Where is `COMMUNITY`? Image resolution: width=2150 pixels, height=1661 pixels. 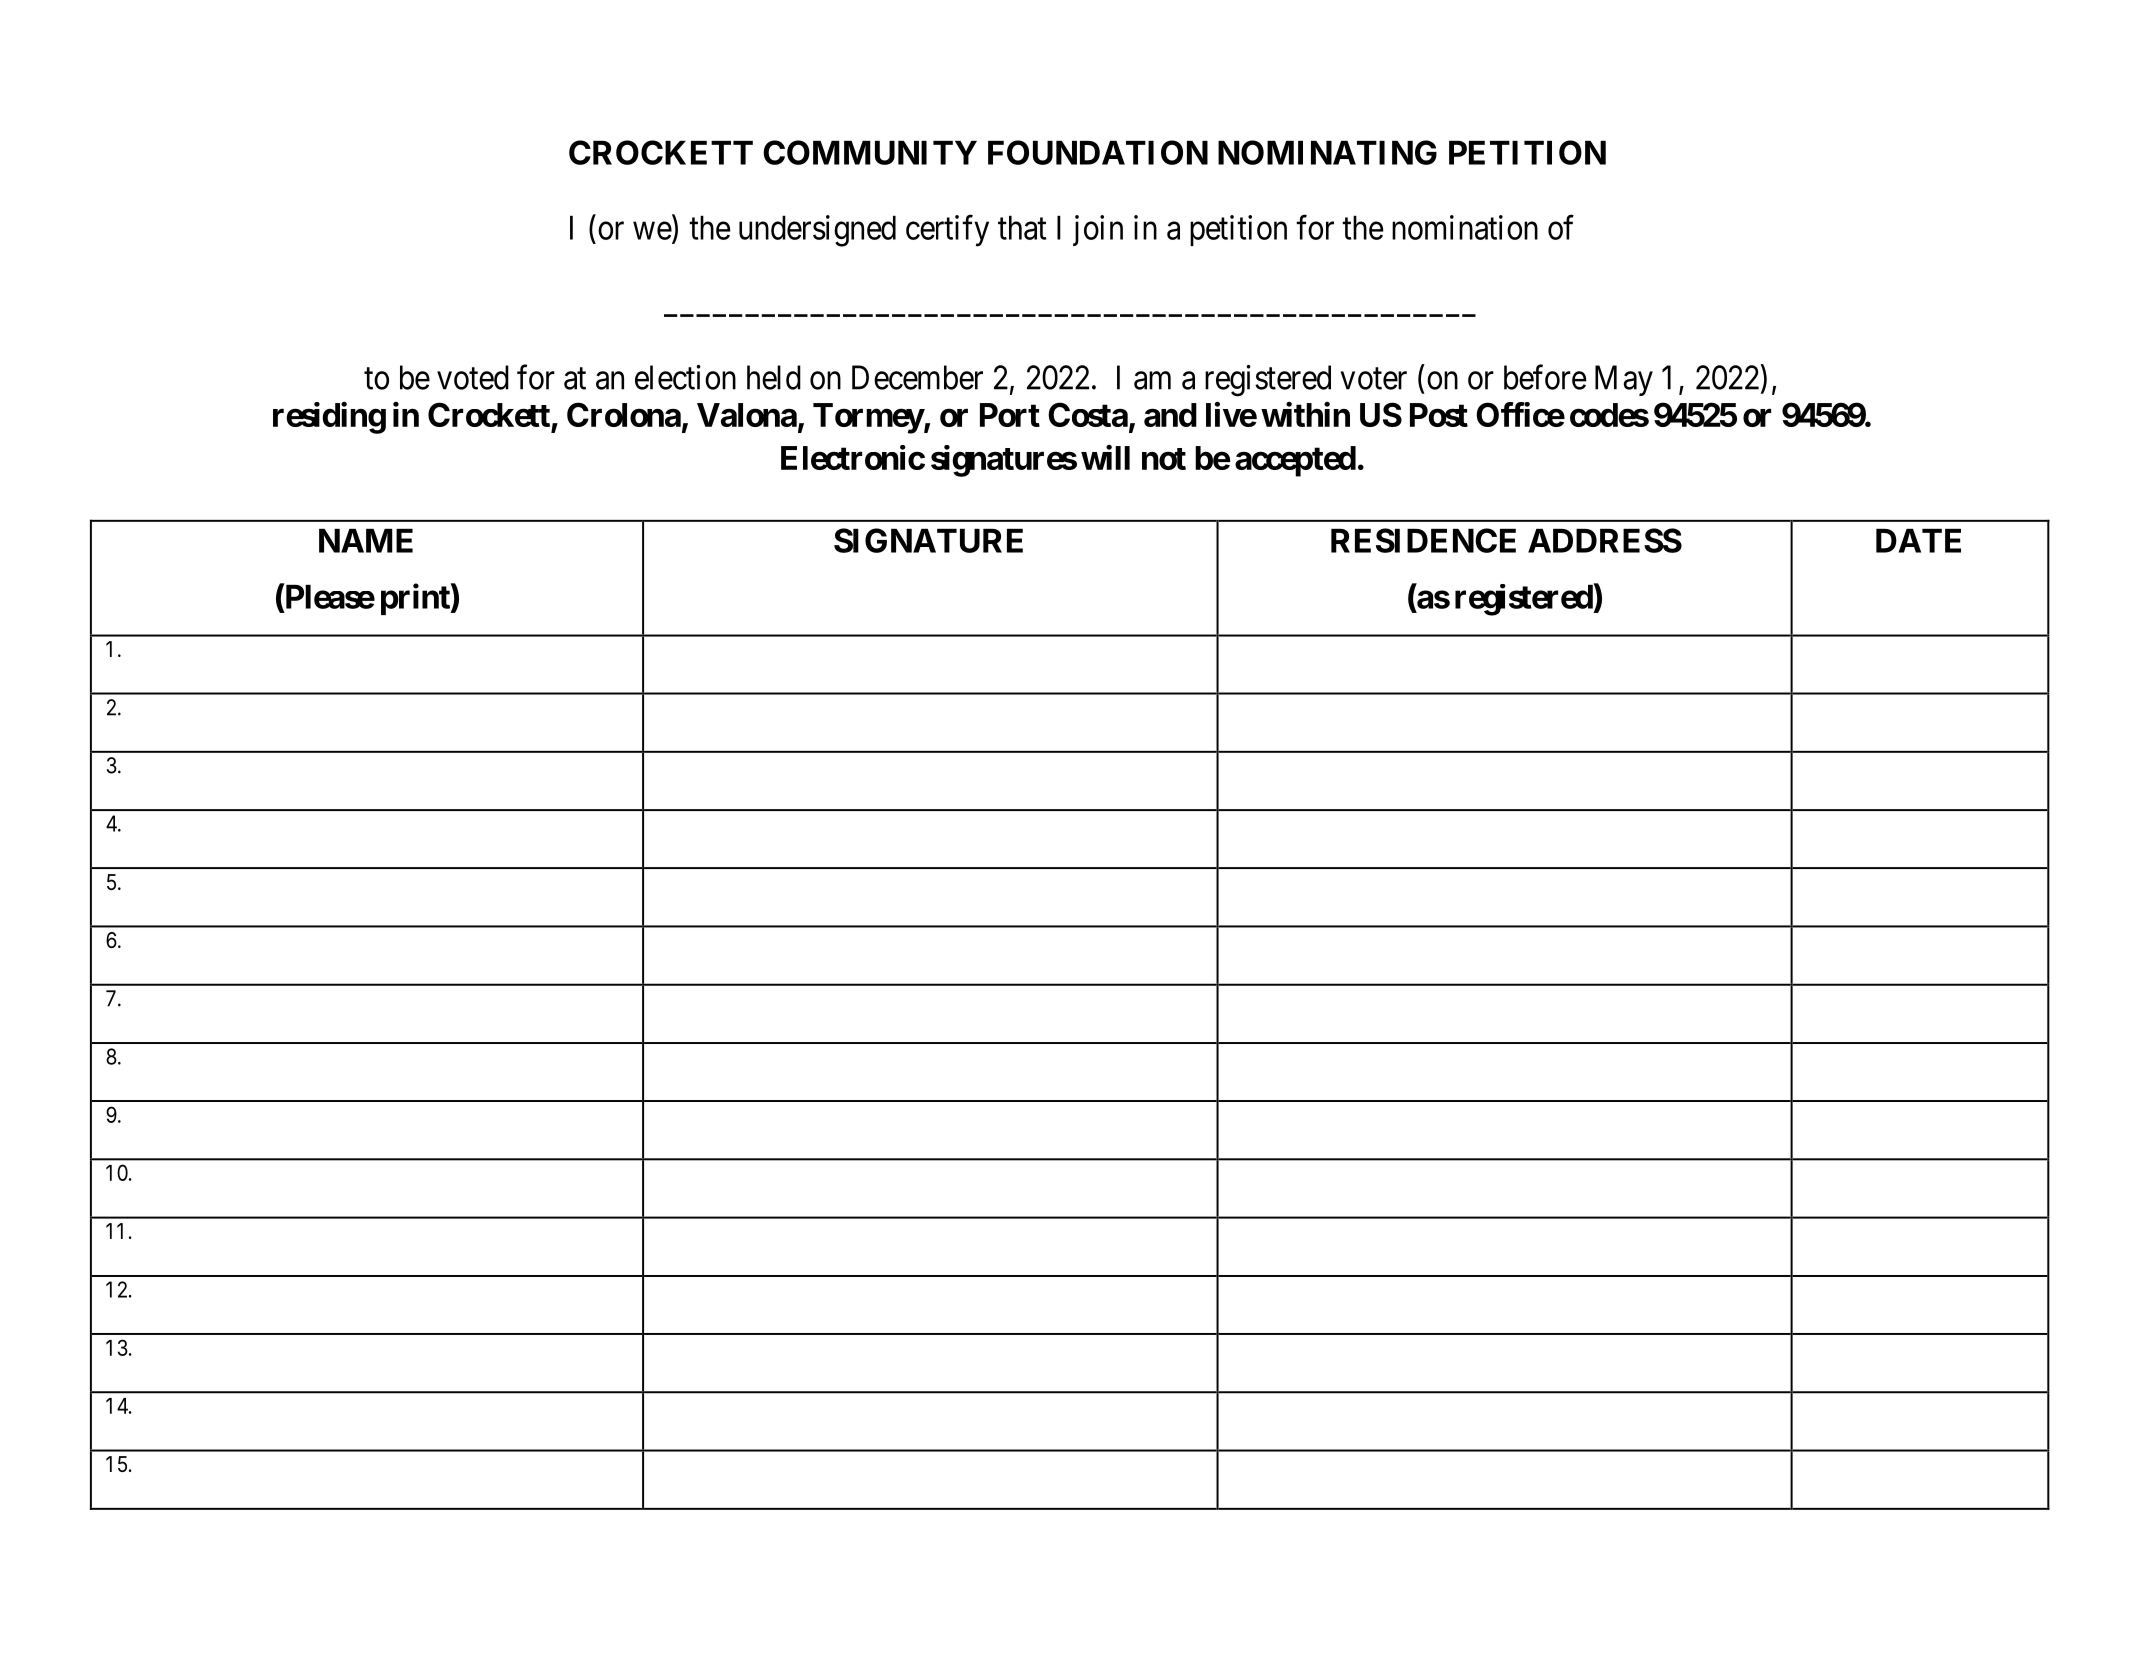
COMMUNITY is located at coordinates (870, 152).
